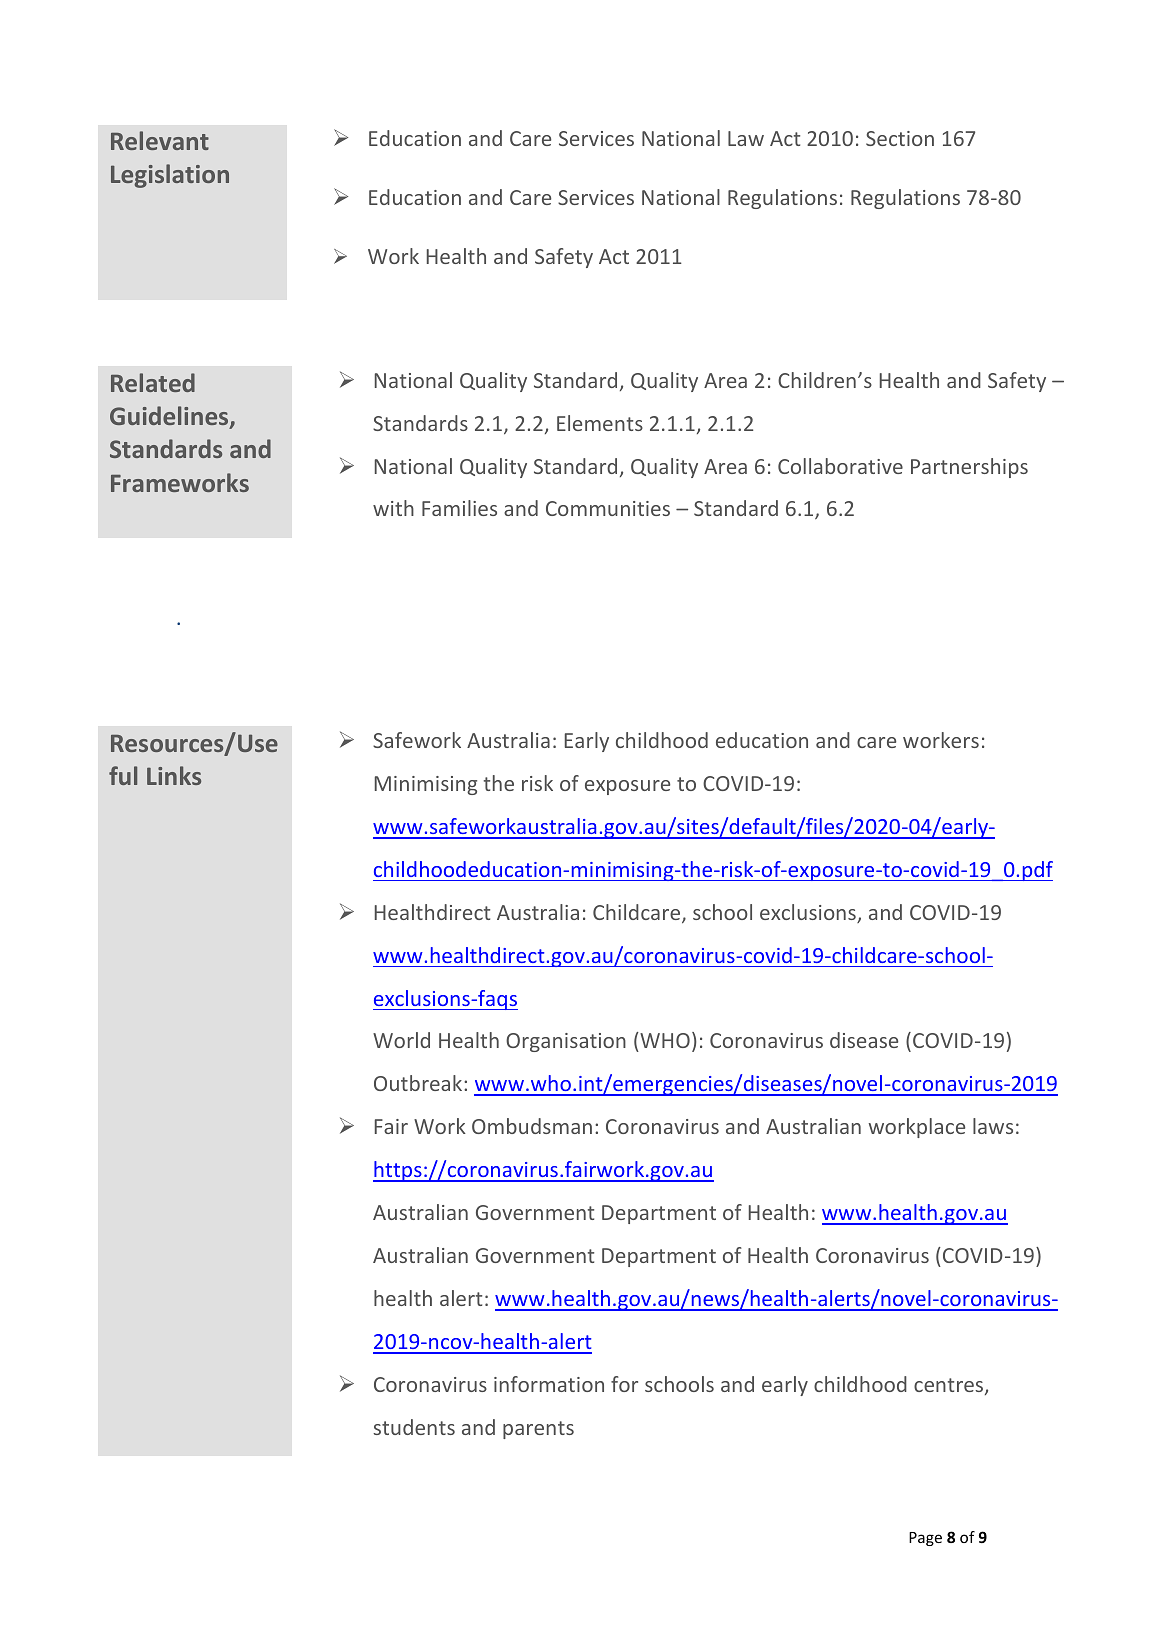 The image size is (1163, 1644). What do you see at coordinates (900, 138) in the image?
I see `Section` at bounding box center [900, 138].
